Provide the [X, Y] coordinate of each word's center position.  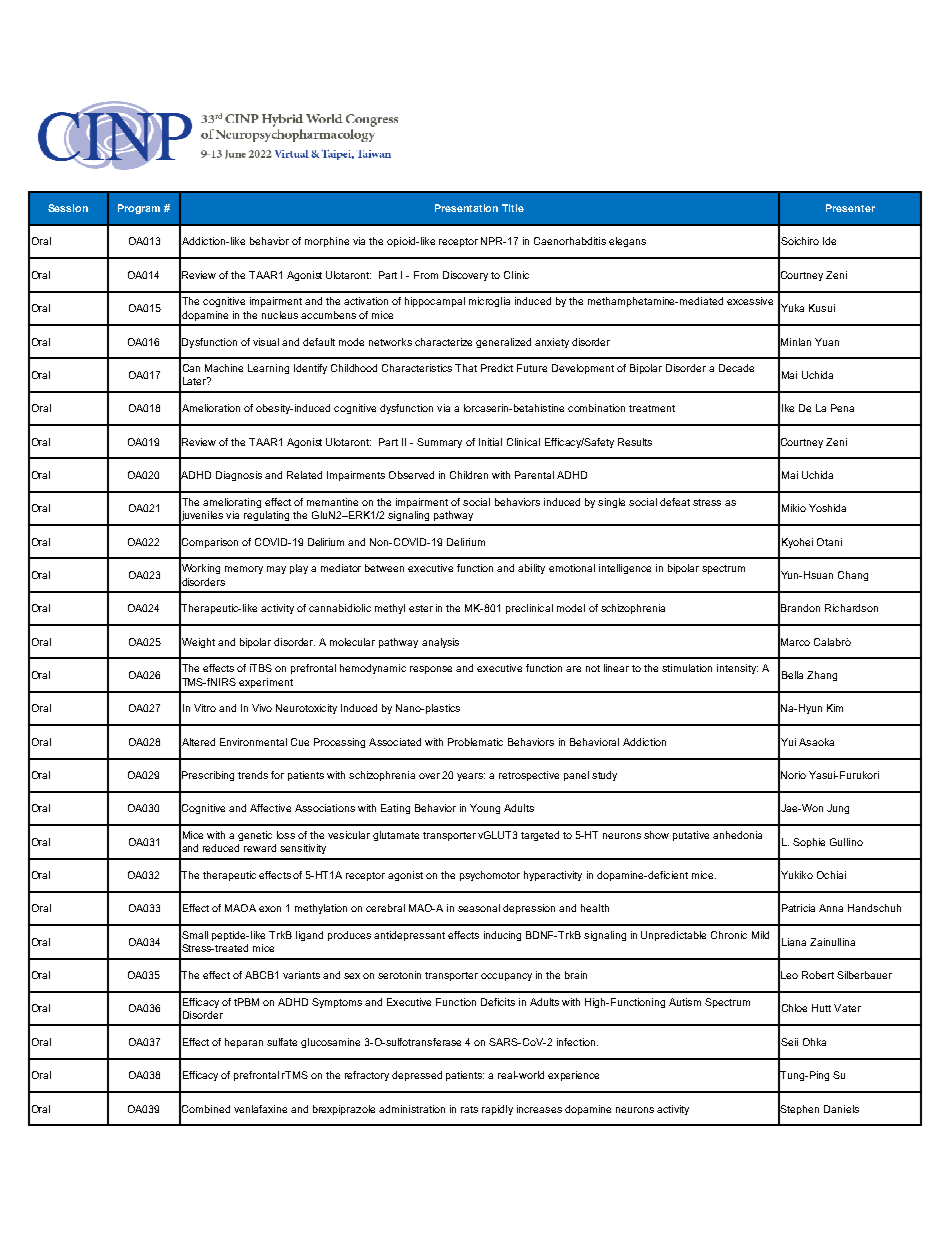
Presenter [850, 208]
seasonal [479, 908]
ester [421, 608]
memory [244, 570]
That [466, 368]
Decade [736, 368]
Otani [829, 542]
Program [139, 209]
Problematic [475, 742]
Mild [760, 935]
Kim [835, 708]
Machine [224, 368]
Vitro [205, 708]
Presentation [466, 208]
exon [270, 909]
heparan [244, 1043]
